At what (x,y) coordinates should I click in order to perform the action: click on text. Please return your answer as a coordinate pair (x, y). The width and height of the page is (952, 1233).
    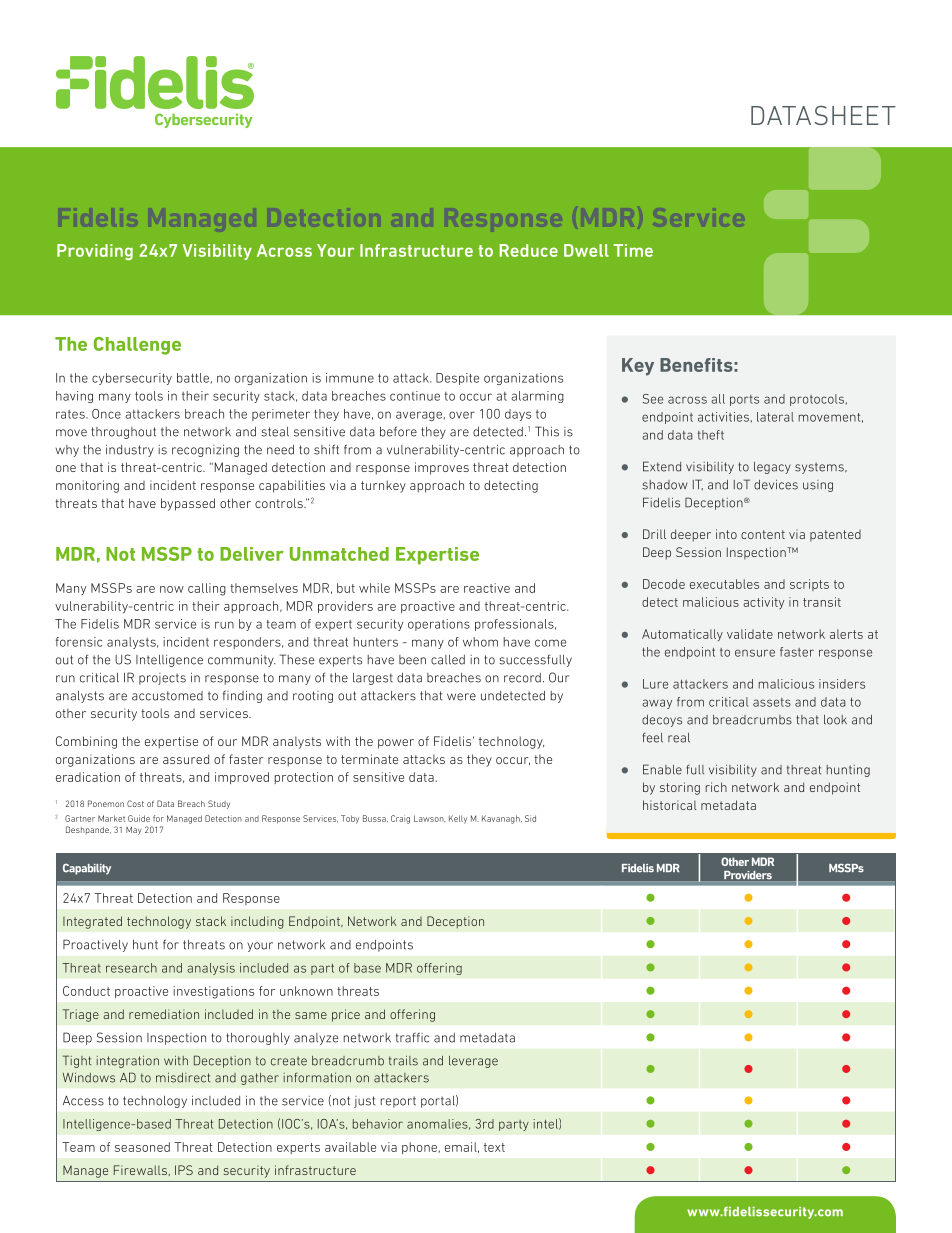
    Looking at the image, I should click on (494, 1147).
